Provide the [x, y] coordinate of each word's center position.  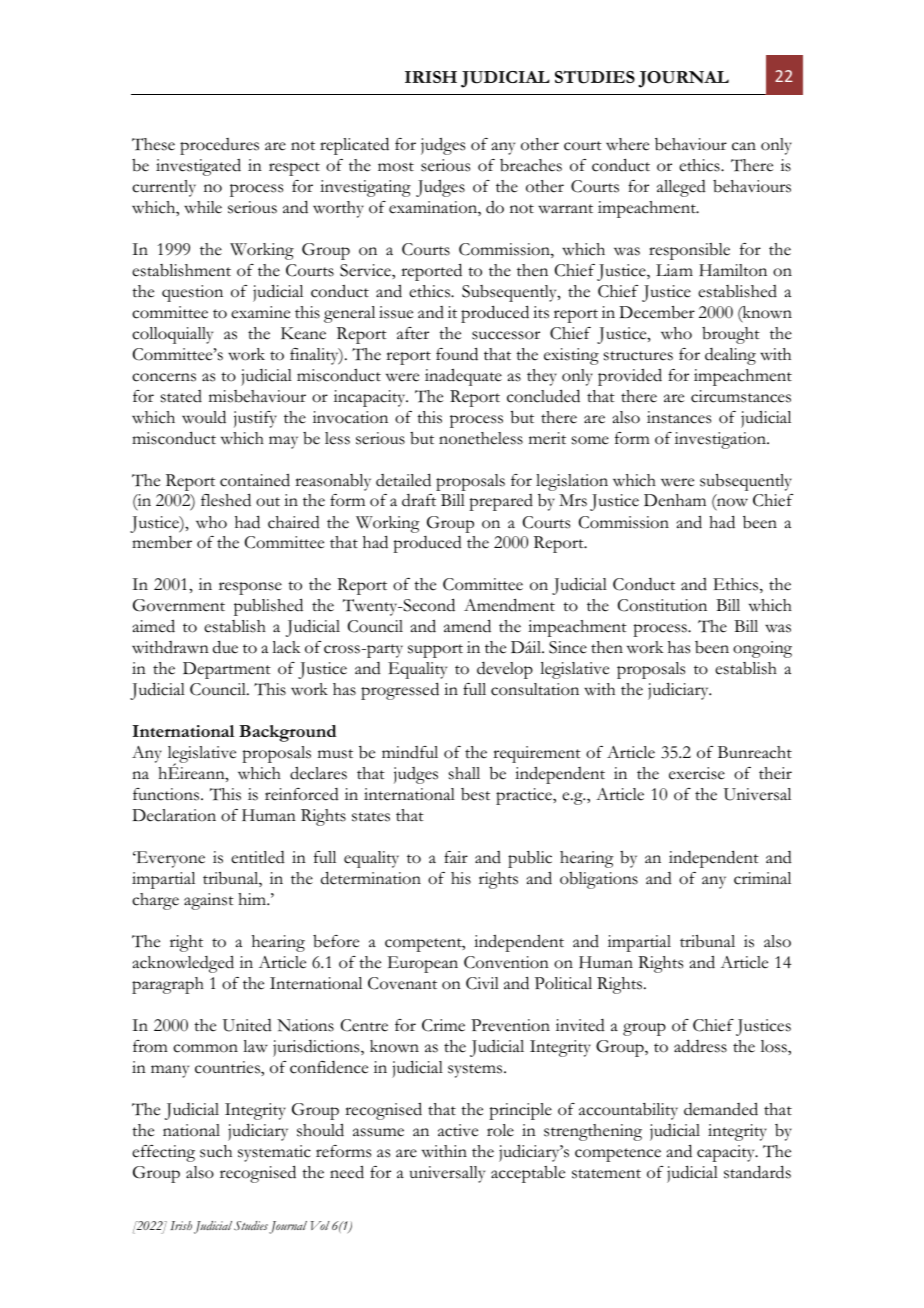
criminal [762, 878]
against [209, 901]
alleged [681, 188]
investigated [198, 167]
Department [227, 670]
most [396, 167]
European [423, 964]
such [216, 1151]
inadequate [463, 377]
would [204, 417]
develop [505, 670]
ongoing [762, 649]
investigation [722, 440]
